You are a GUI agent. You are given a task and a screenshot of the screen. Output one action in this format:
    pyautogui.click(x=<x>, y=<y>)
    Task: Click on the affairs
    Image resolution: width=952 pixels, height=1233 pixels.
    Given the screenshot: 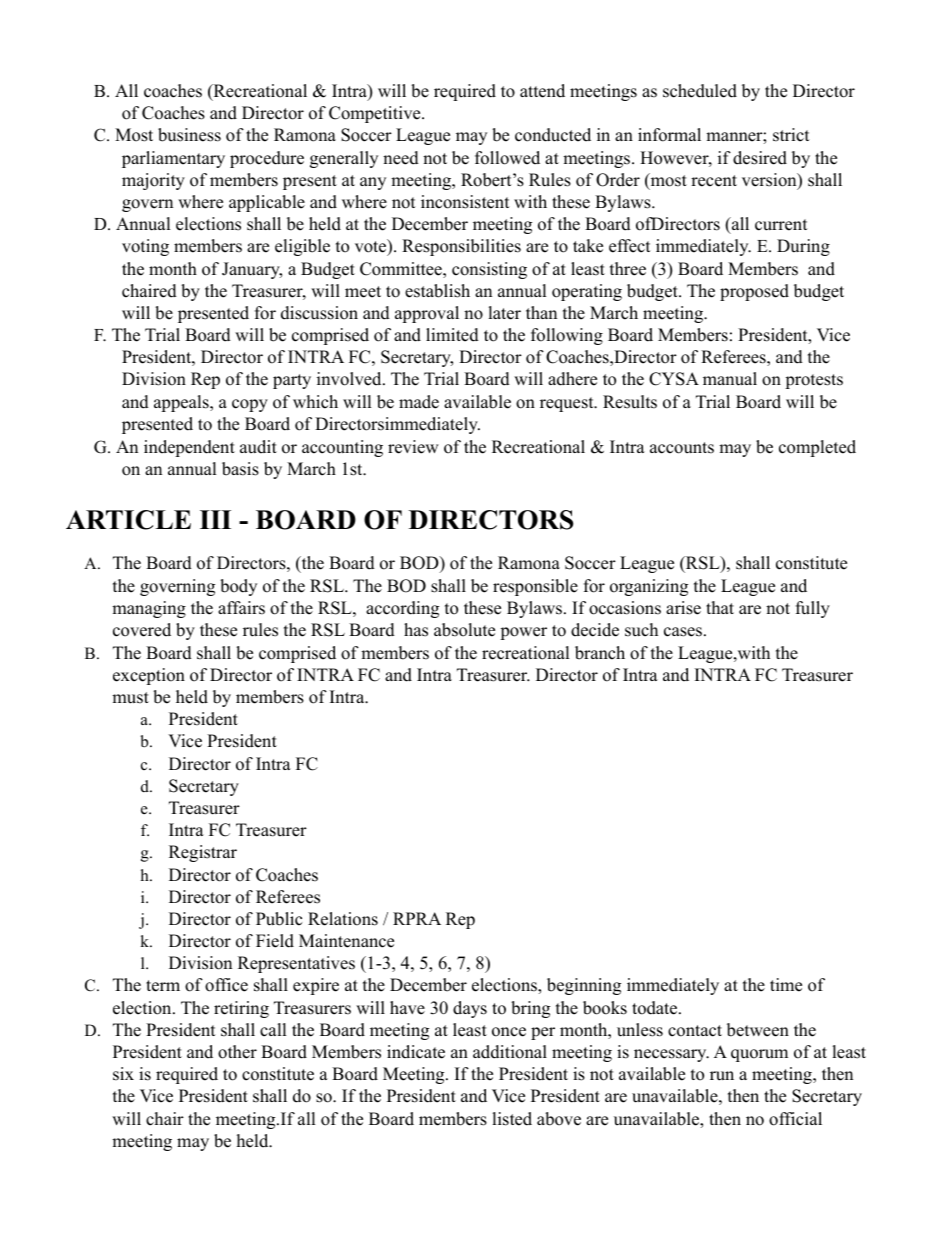 What is the action you would take?
    pyautogui.click(x=241, y=608)
